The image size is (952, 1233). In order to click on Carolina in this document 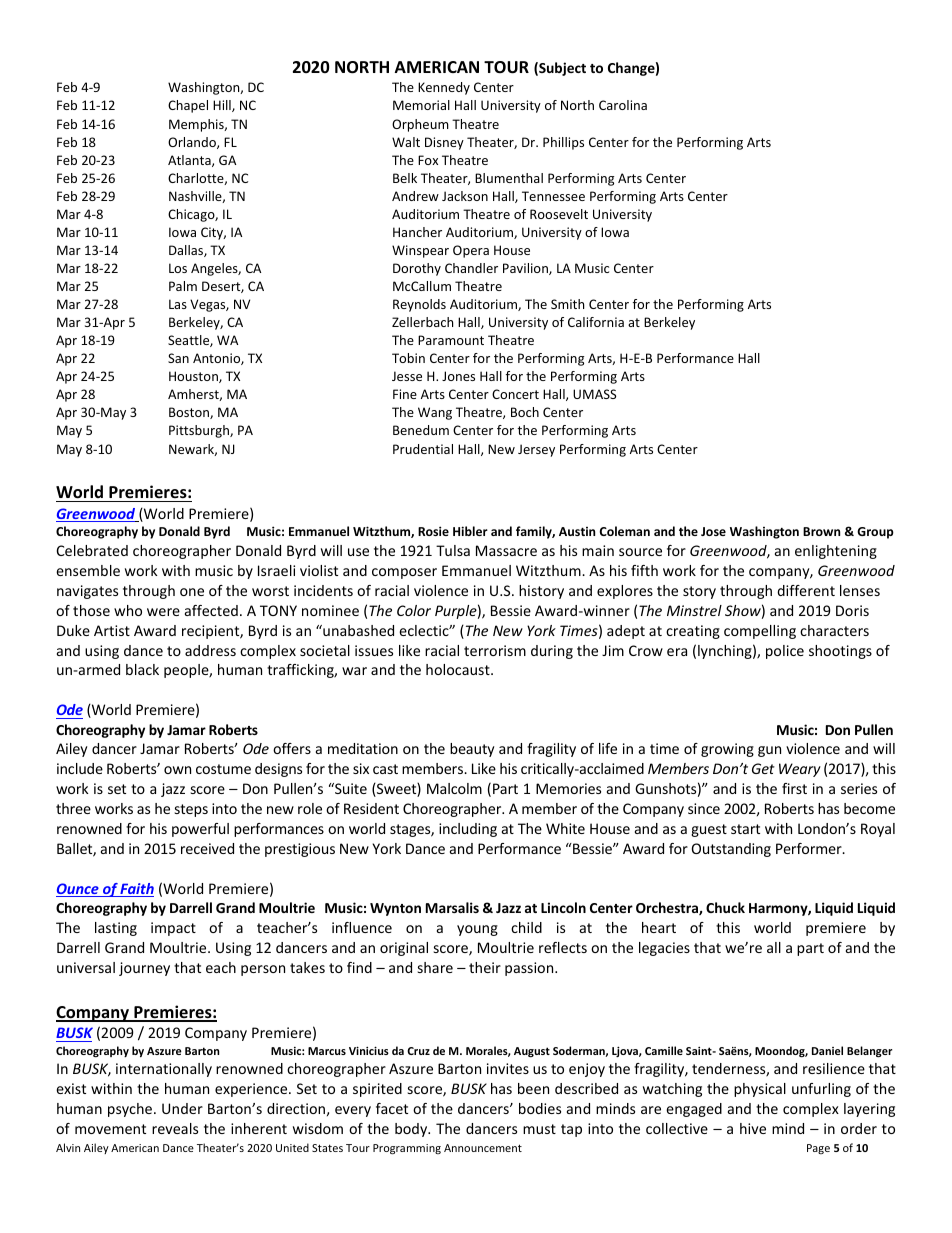, I will do `click(623, 105)`.
